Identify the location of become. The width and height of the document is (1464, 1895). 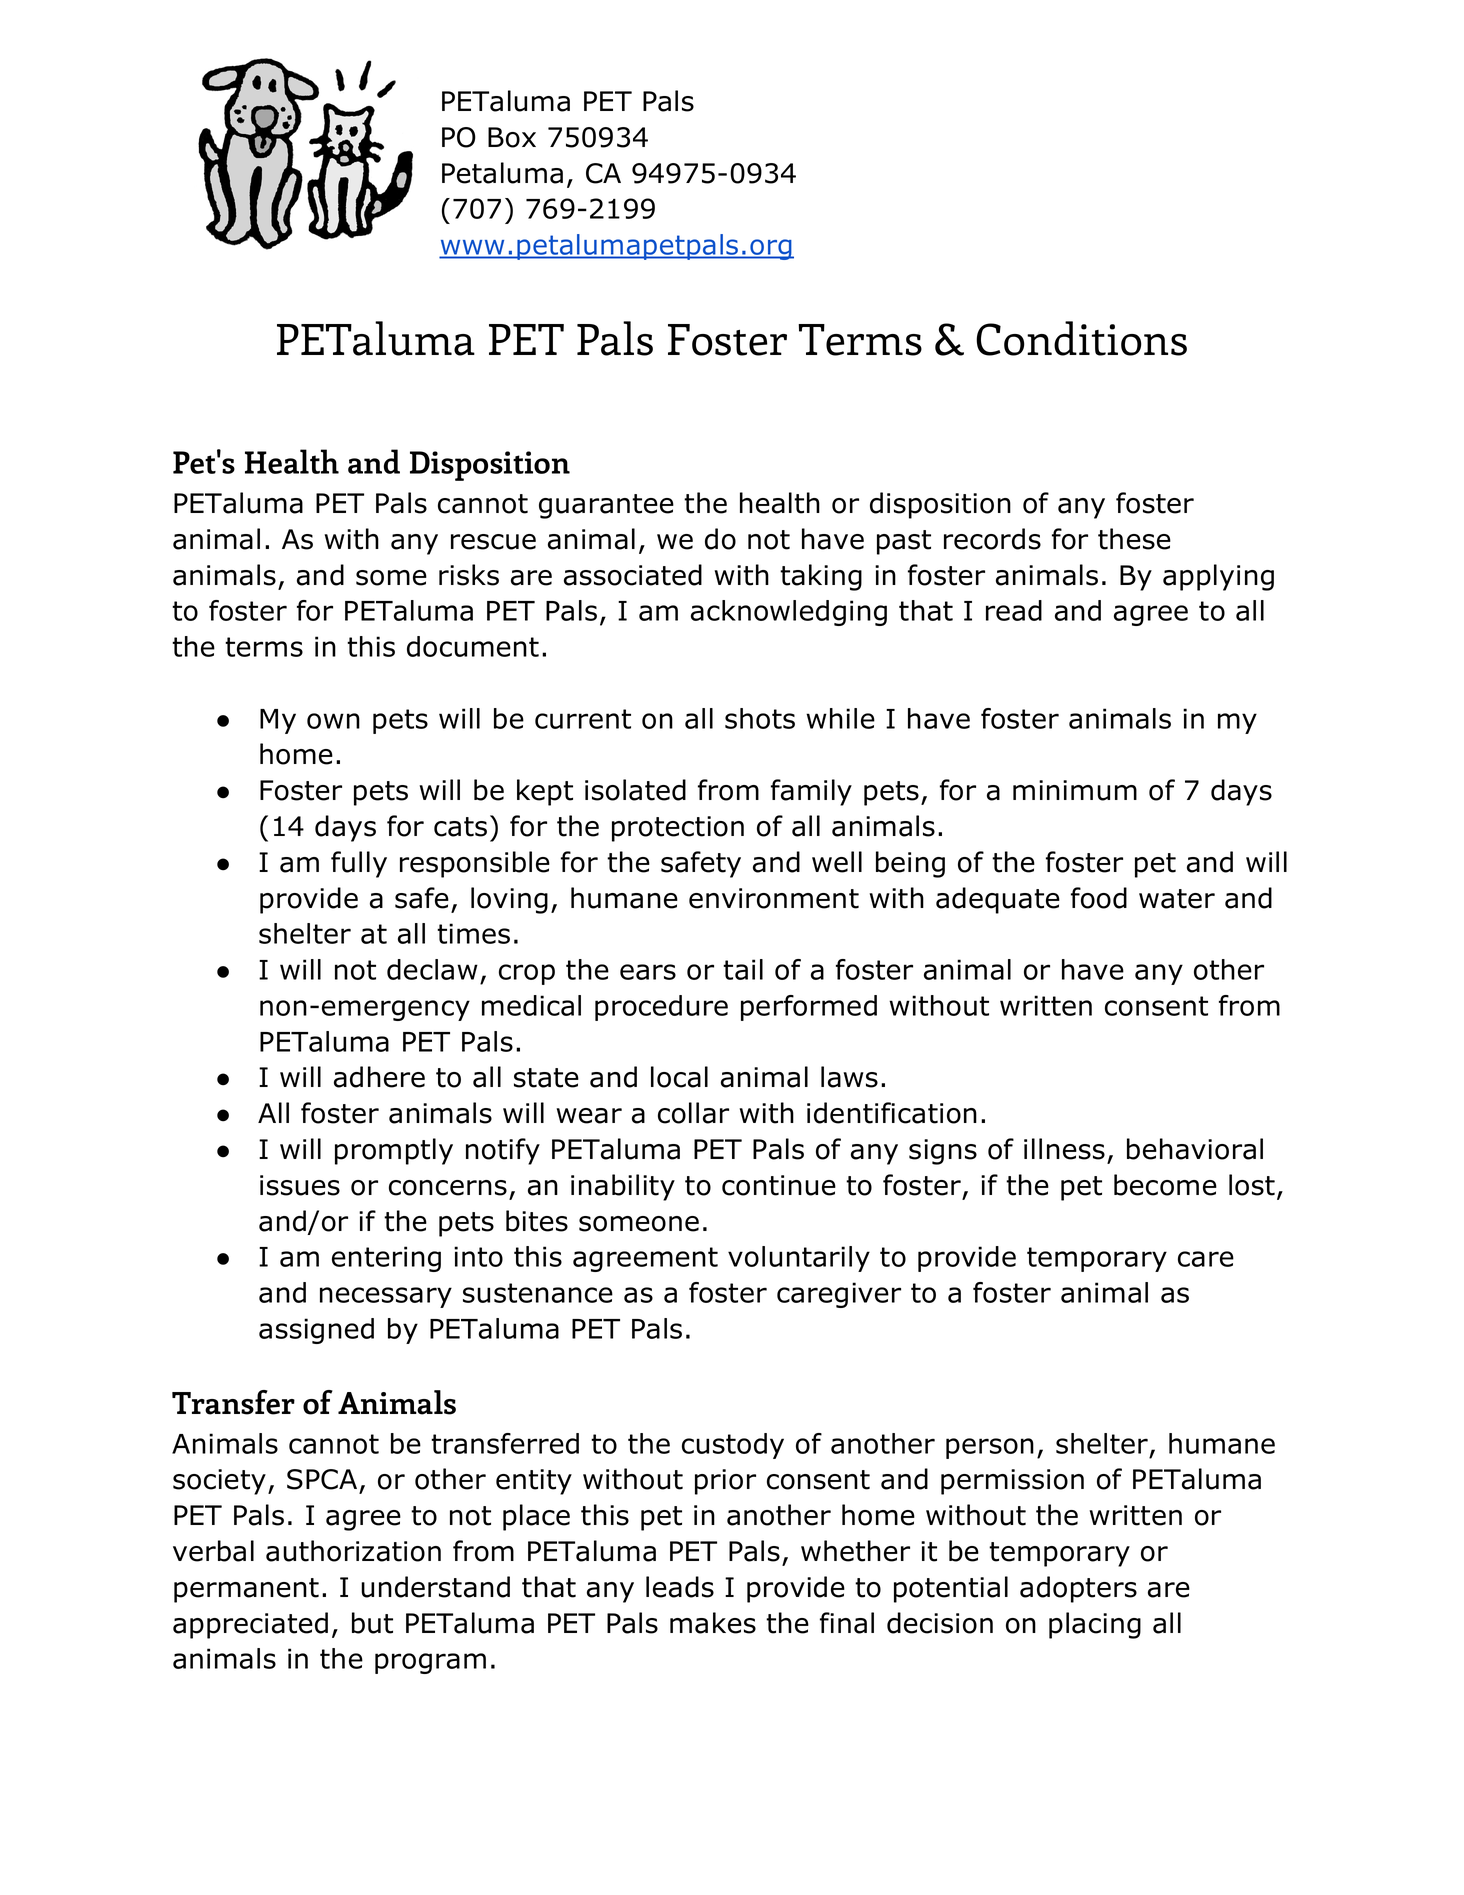
(1165, 1185).
